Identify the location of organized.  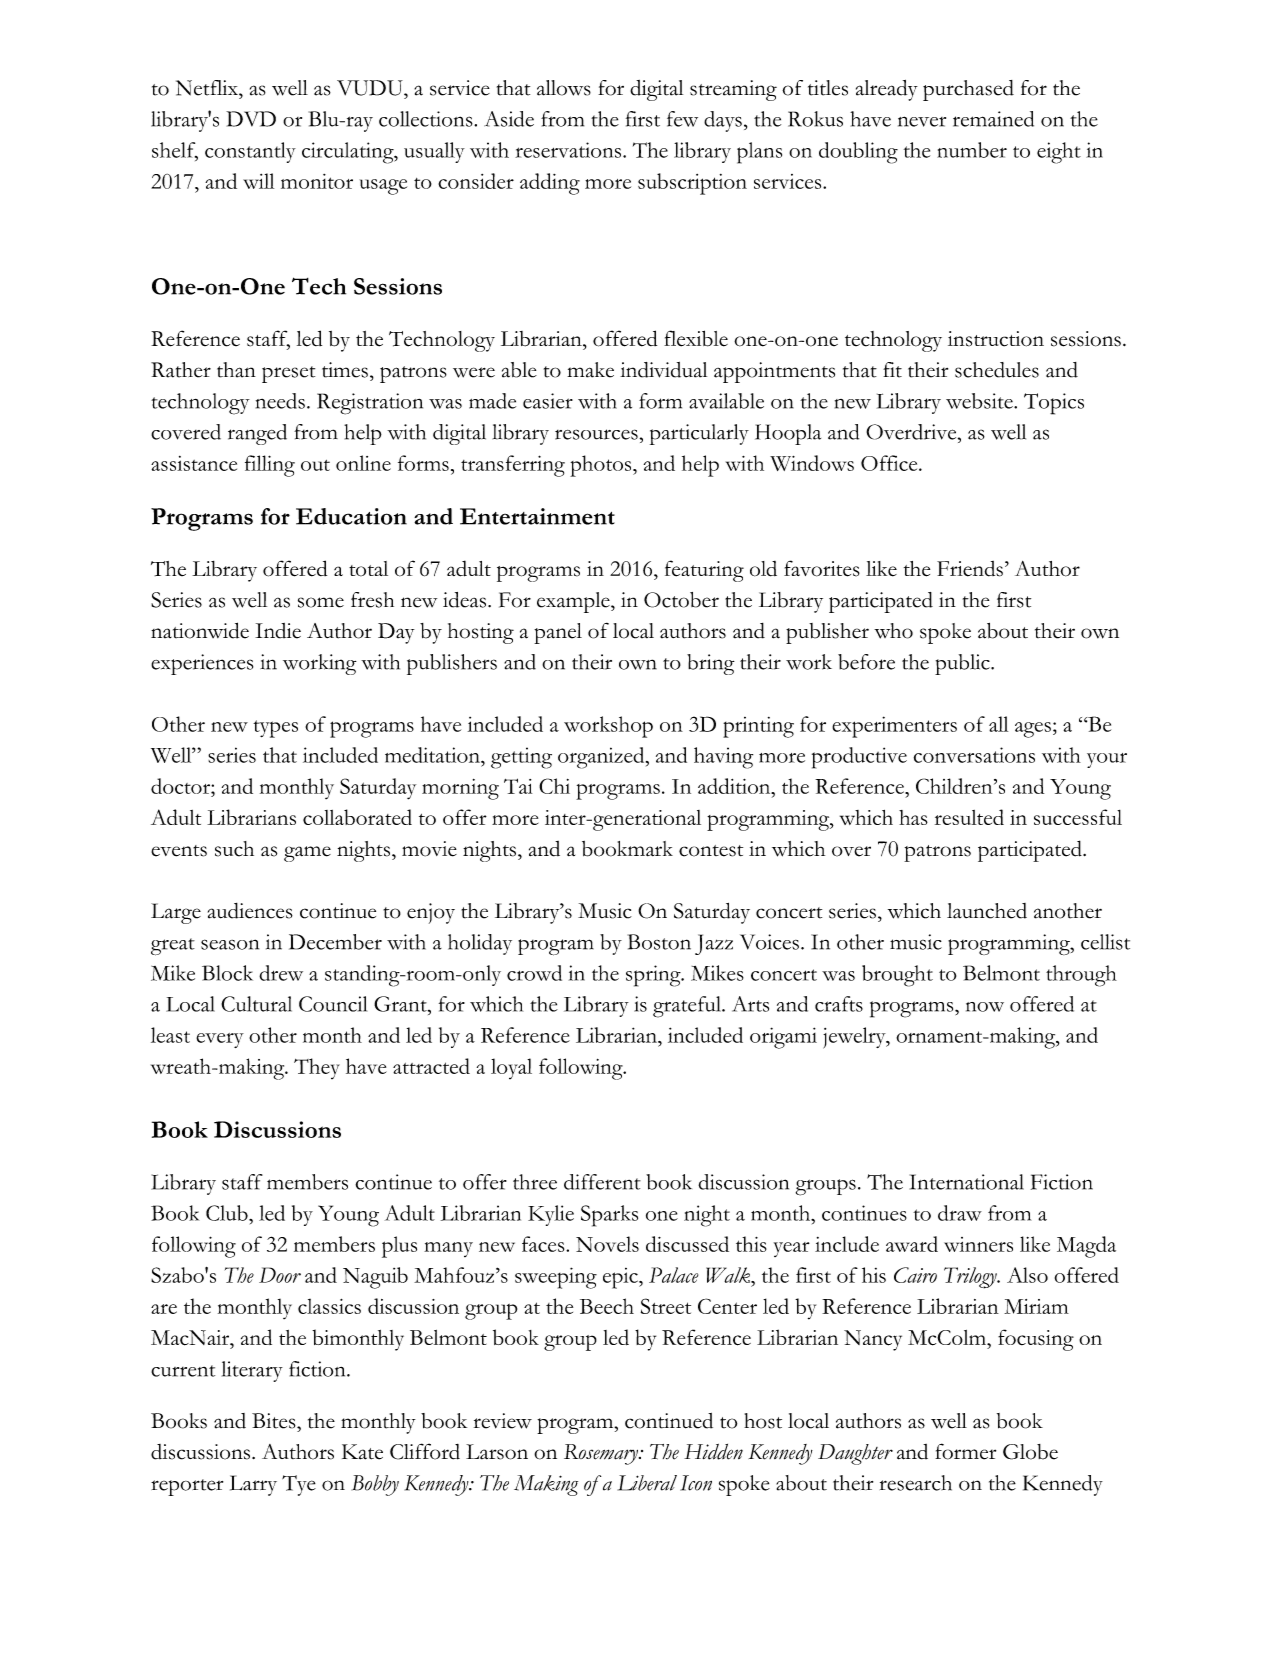
(602, 758).
